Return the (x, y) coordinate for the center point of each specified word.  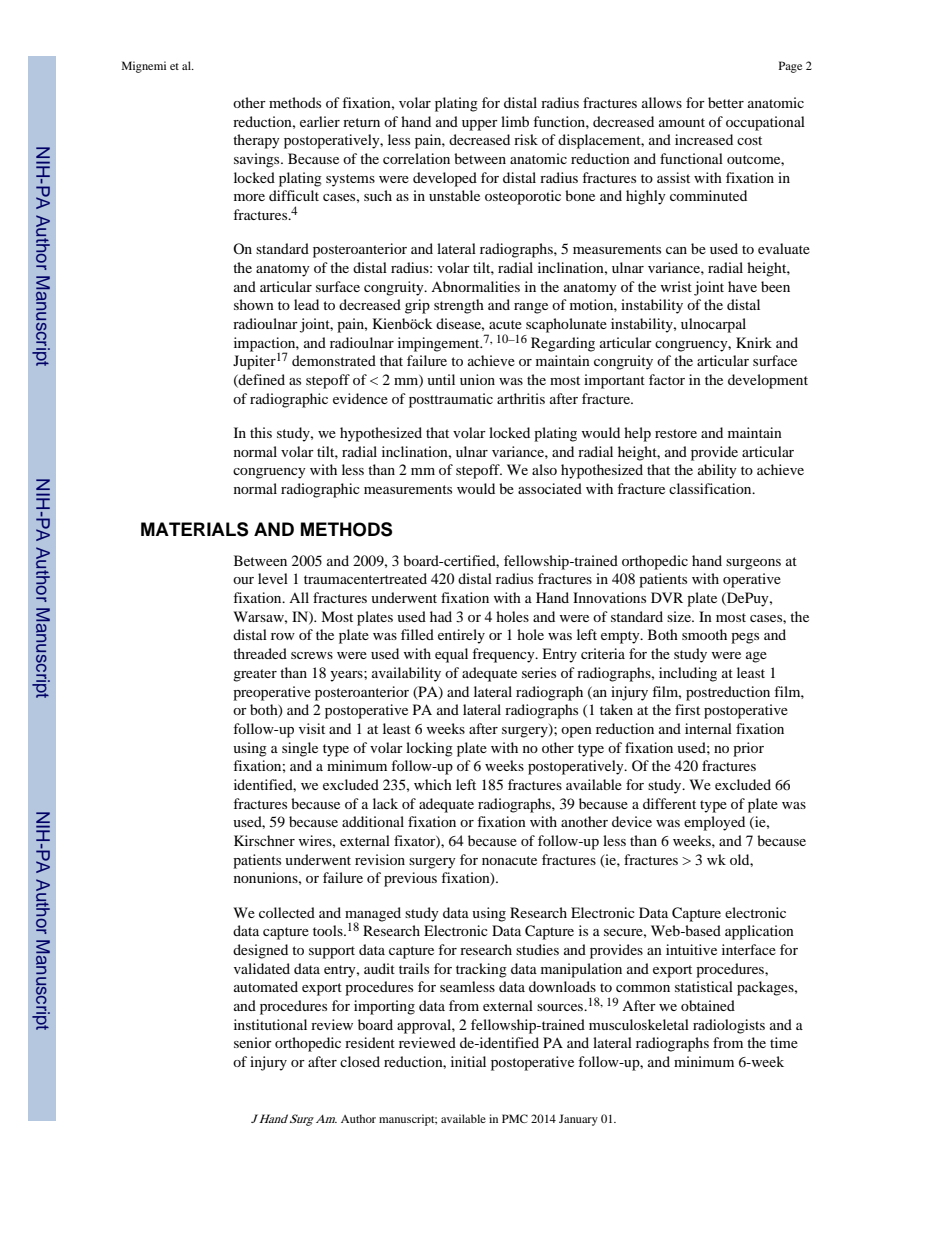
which (433, 784)
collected (287, 912)
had (441, 616)
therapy (256, 141)
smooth (704, 634)
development (768, 381)
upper (480, 125)
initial (468, 1061)
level (273, 578)
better (726, 102)
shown (254, 304)
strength (459, 306)
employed (714, 823)
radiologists (729, 1026)
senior (253, 1042)
